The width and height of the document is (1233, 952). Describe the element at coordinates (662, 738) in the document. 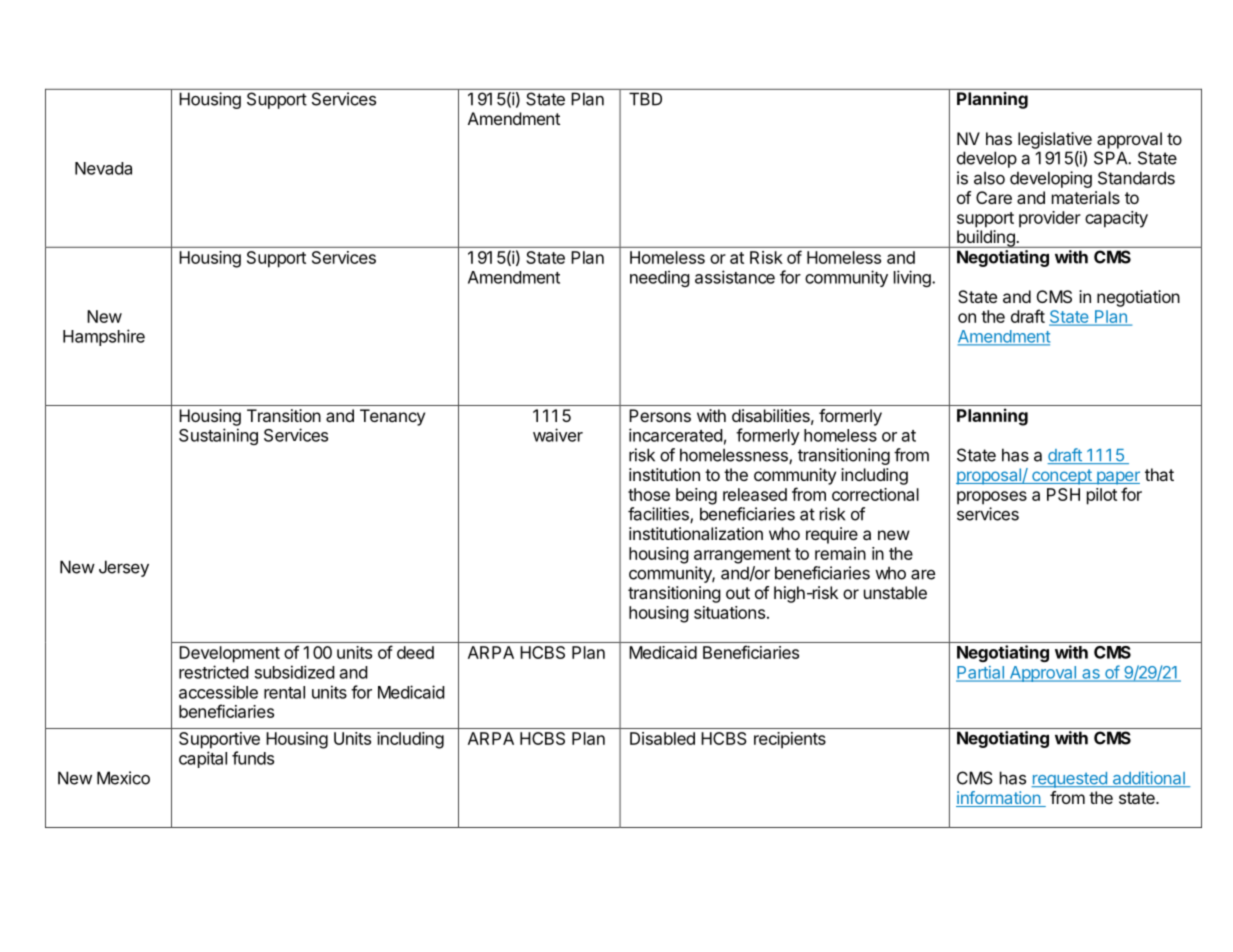

I see `Disabled` at that location.
